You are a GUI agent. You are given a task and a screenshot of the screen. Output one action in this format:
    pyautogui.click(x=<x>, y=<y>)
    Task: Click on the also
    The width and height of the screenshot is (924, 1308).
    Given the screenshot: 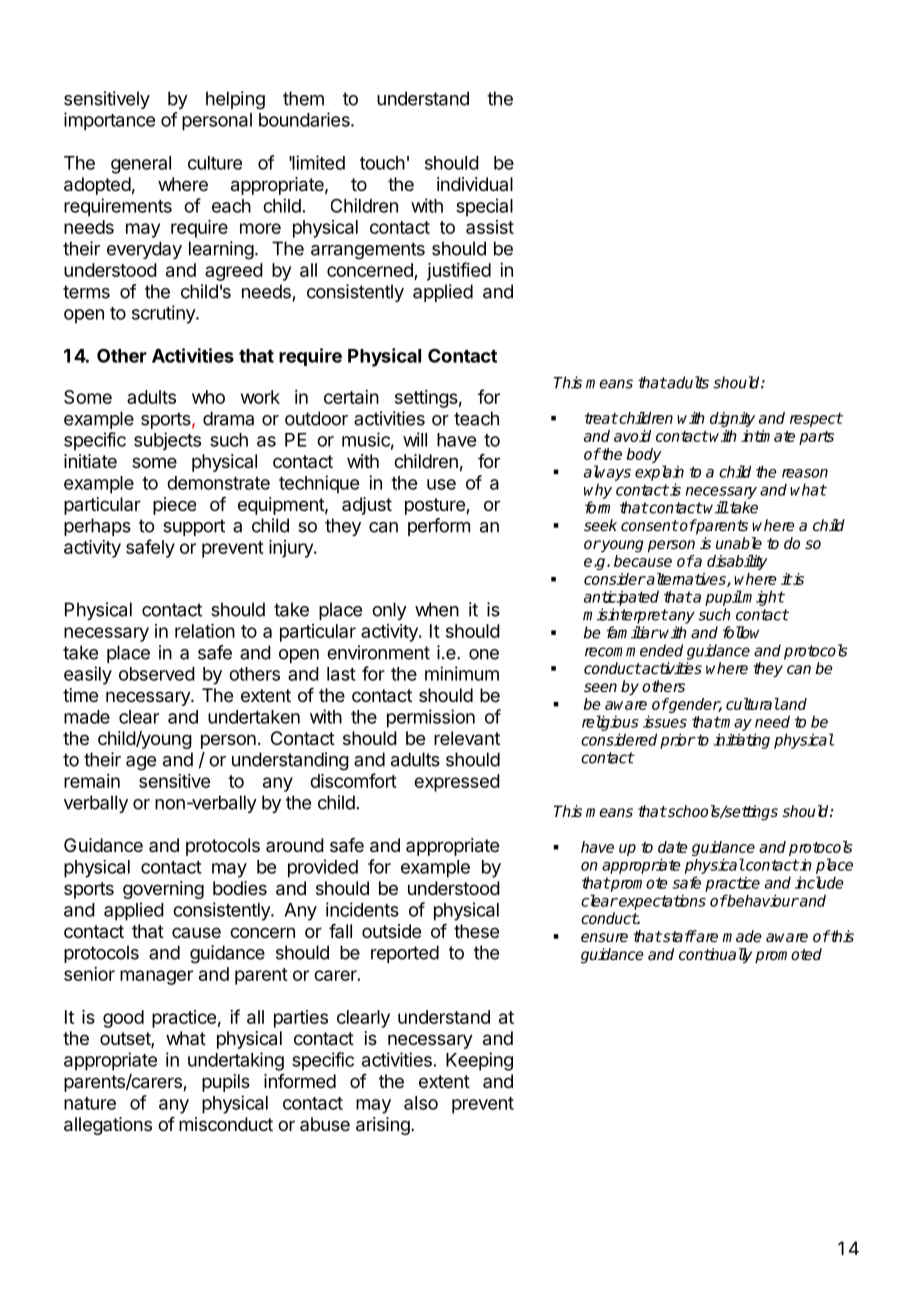 What is the action you would take?
    pyautogui.click(x=421, y=1103)
